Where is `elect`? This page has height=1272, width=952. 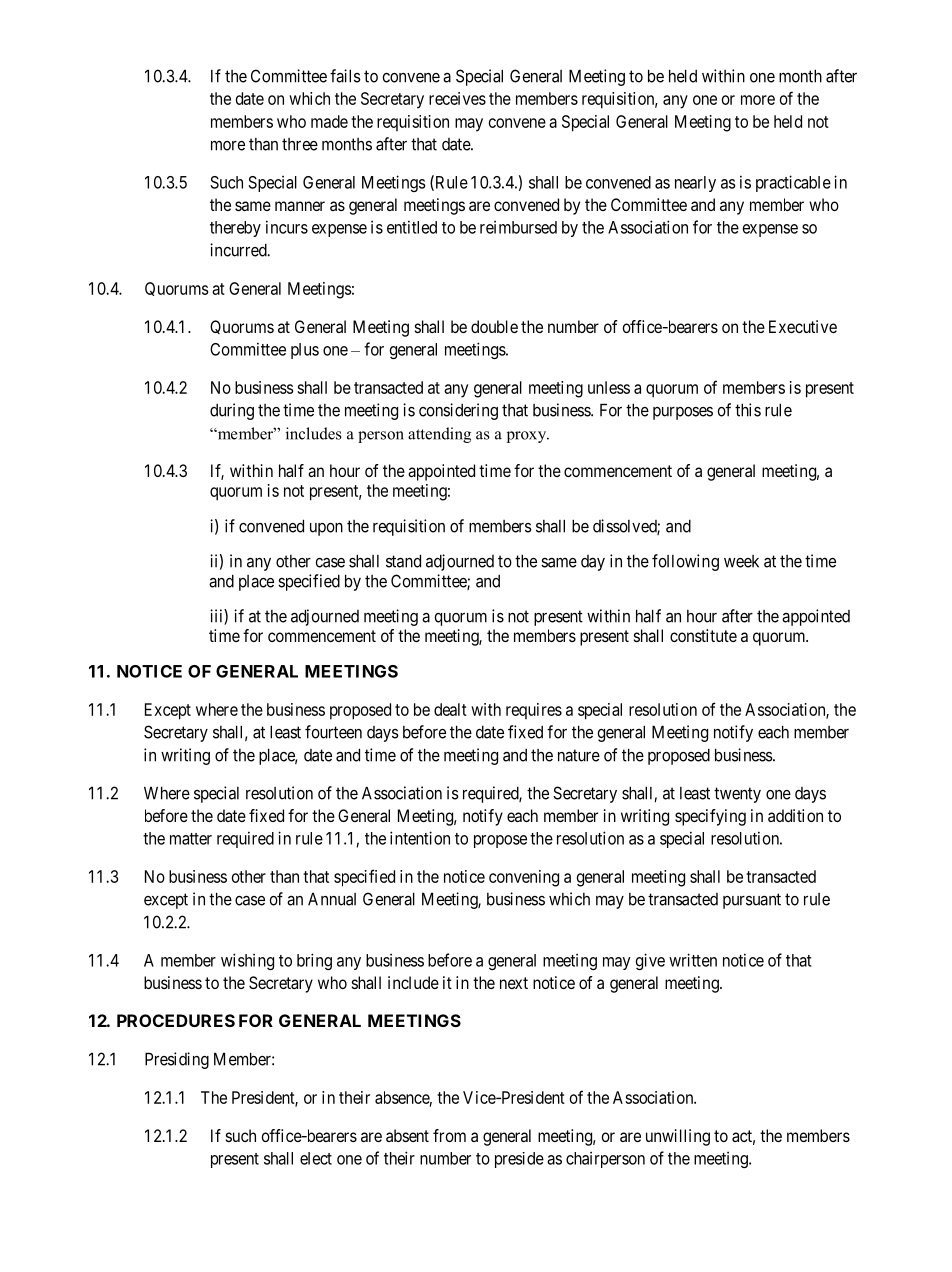
elect is located at coordinates (316, 1158).
